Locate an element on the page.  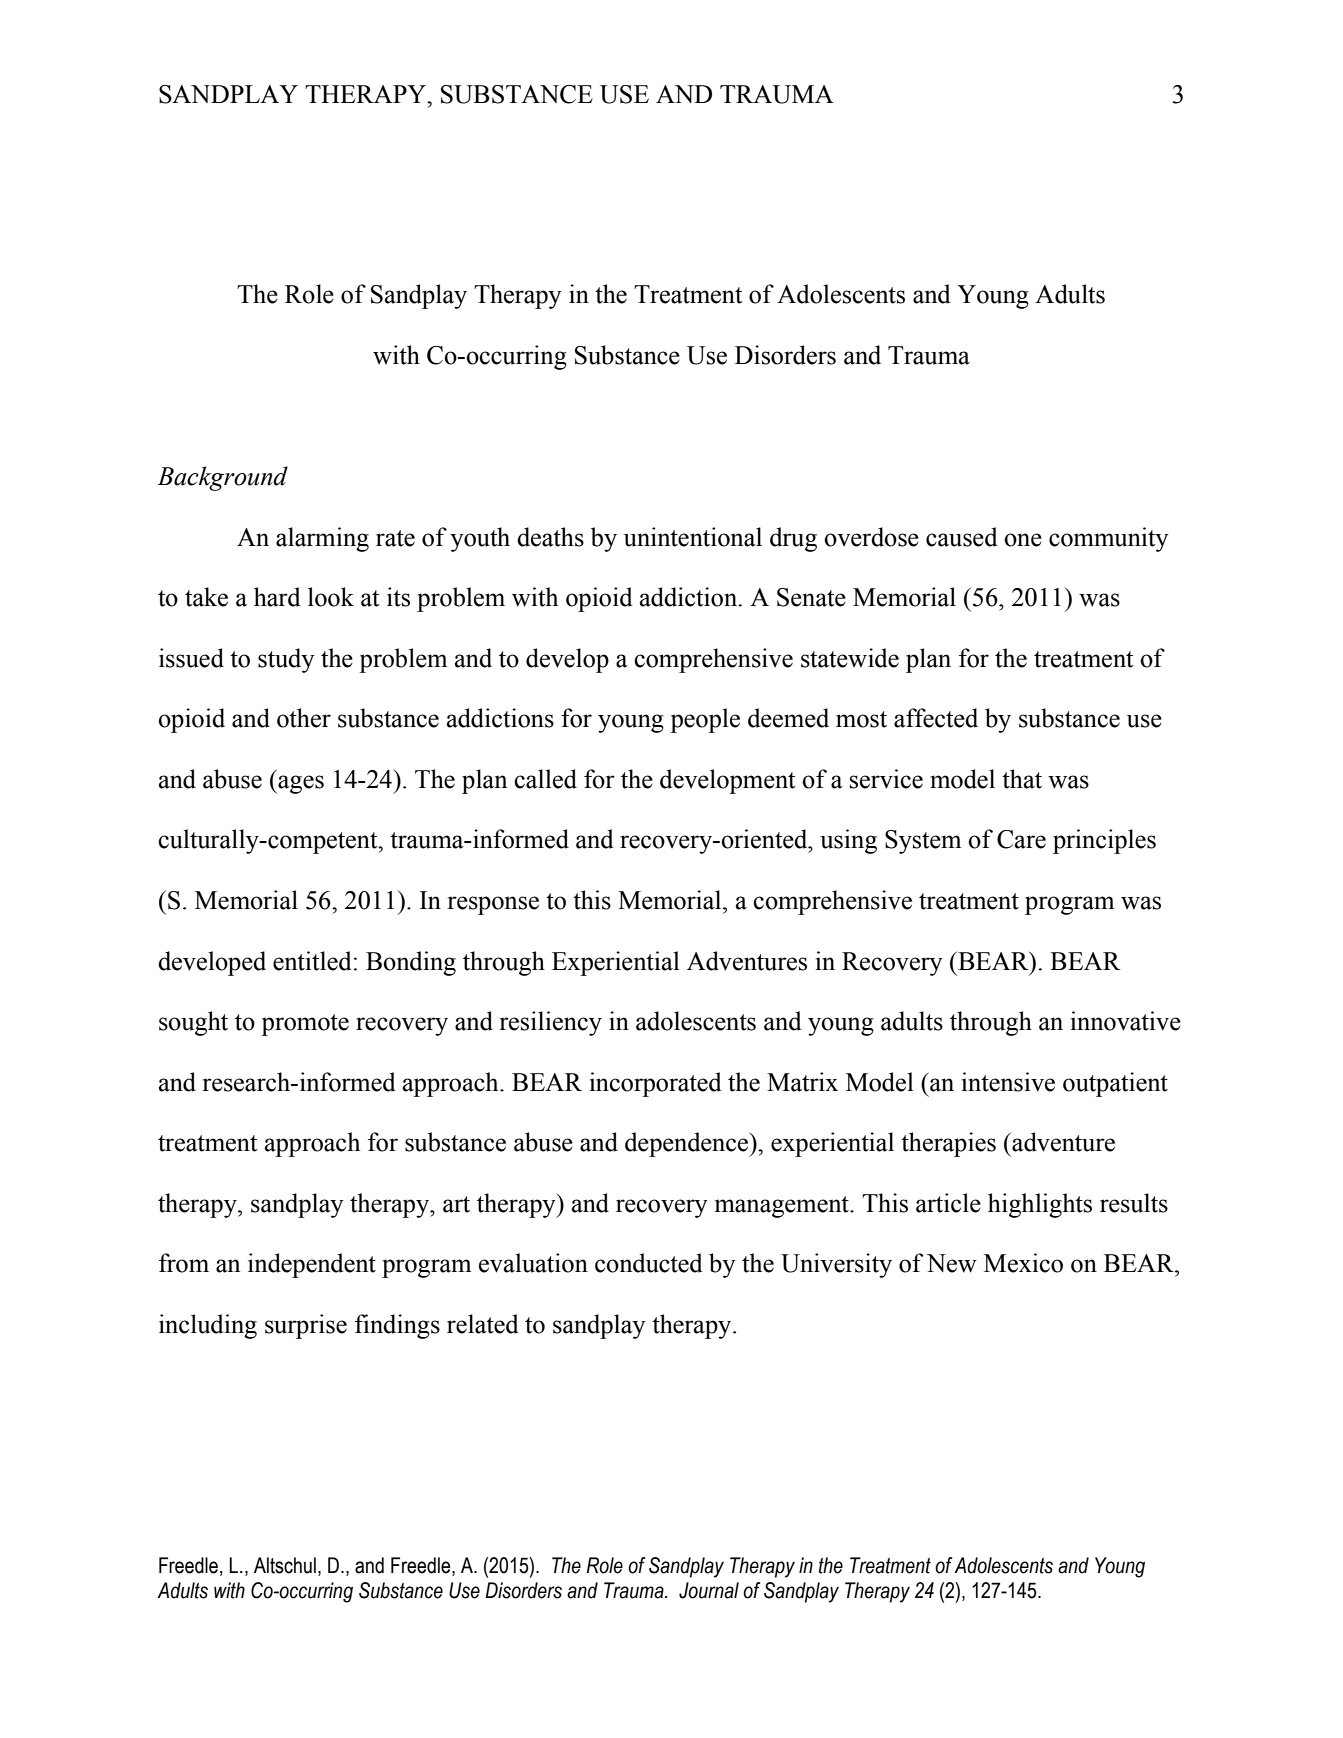
alarming is located at coordinates (322, 539).
